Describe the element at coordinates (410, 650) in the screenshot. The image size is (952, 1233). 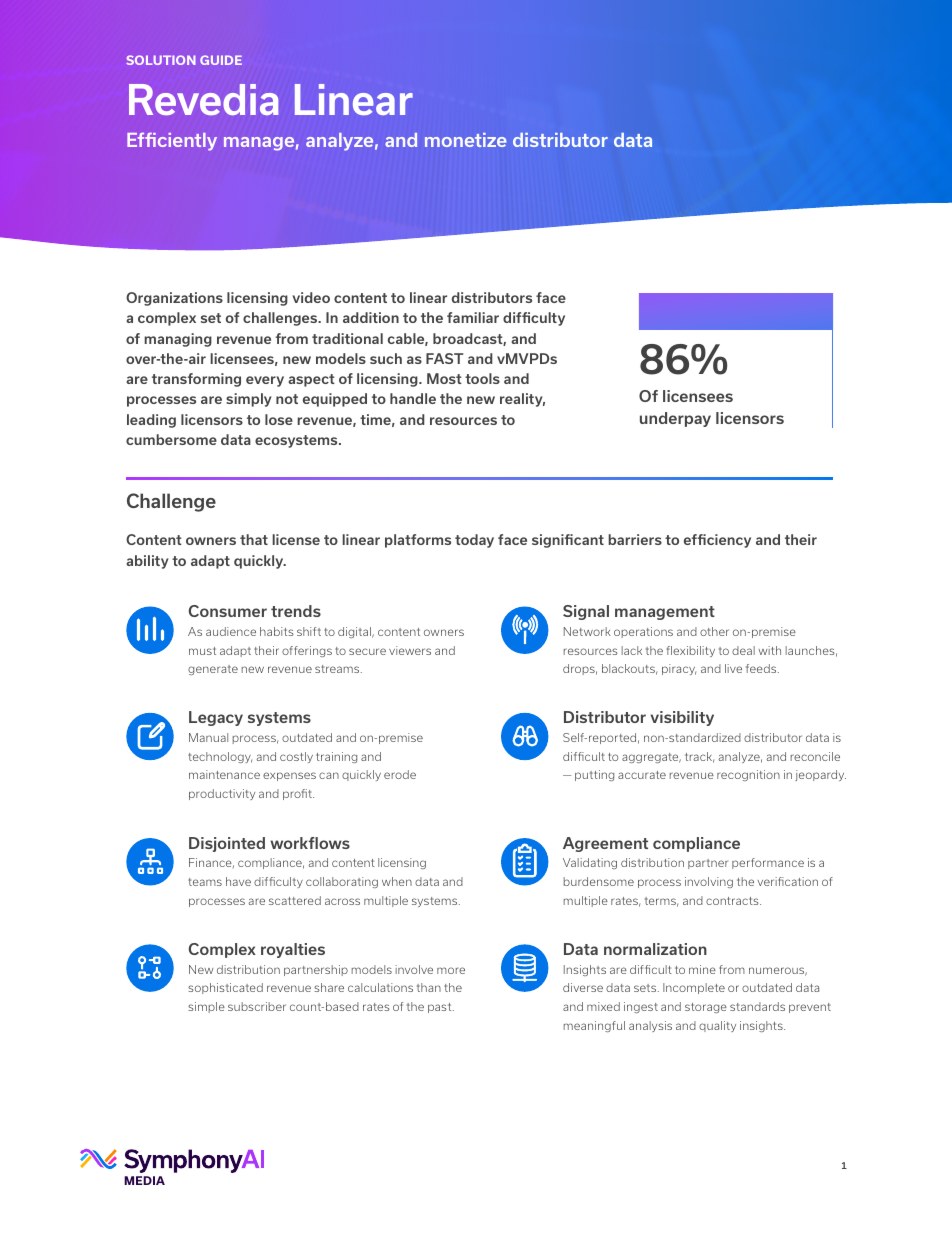
I see `viewers` at that location.
